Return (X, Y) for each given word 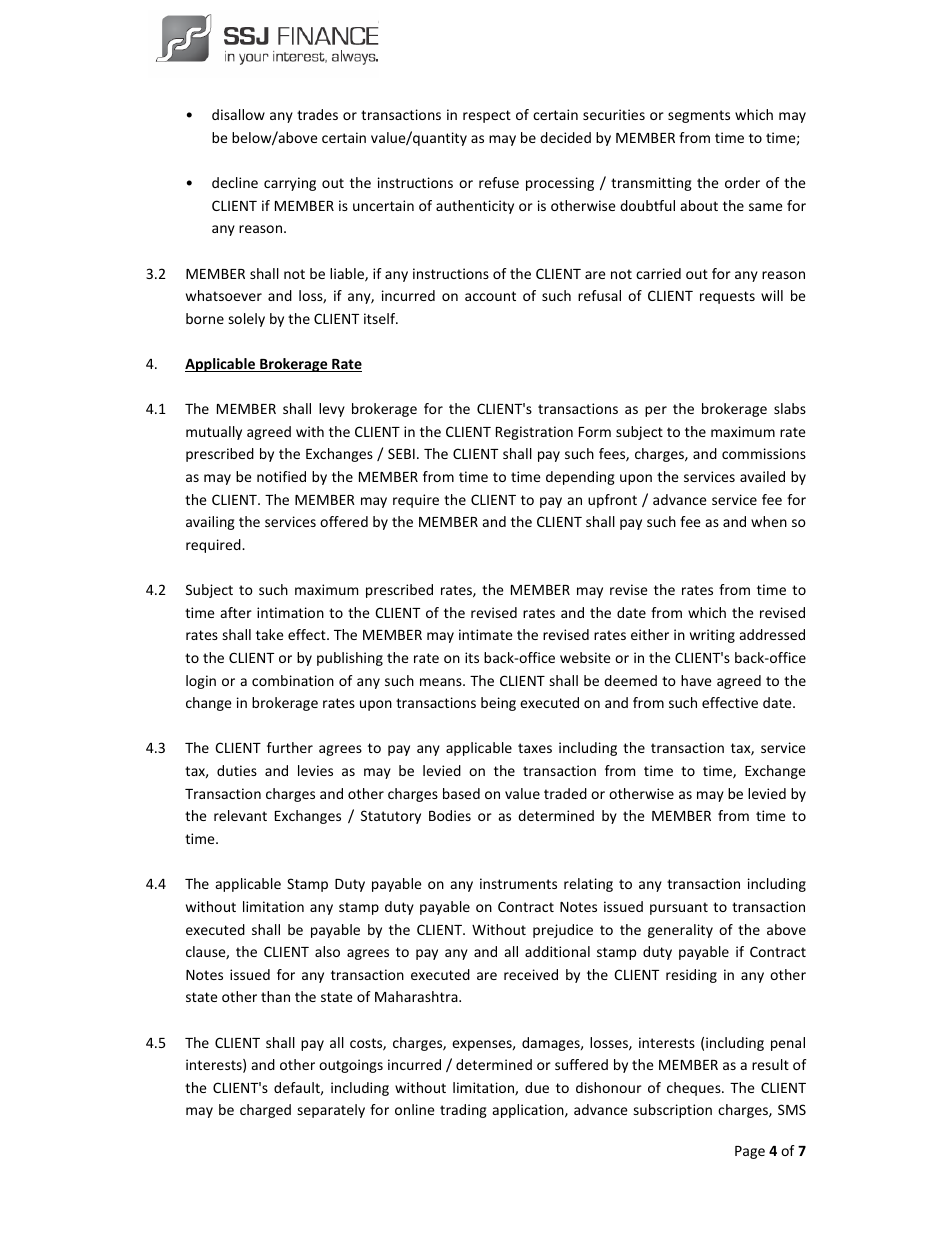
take (270, 634)
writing (712, 636)
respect (487, 116)
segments (699, 116)
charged (265, 1111)
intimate (486, 634)
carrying (290, 184)
